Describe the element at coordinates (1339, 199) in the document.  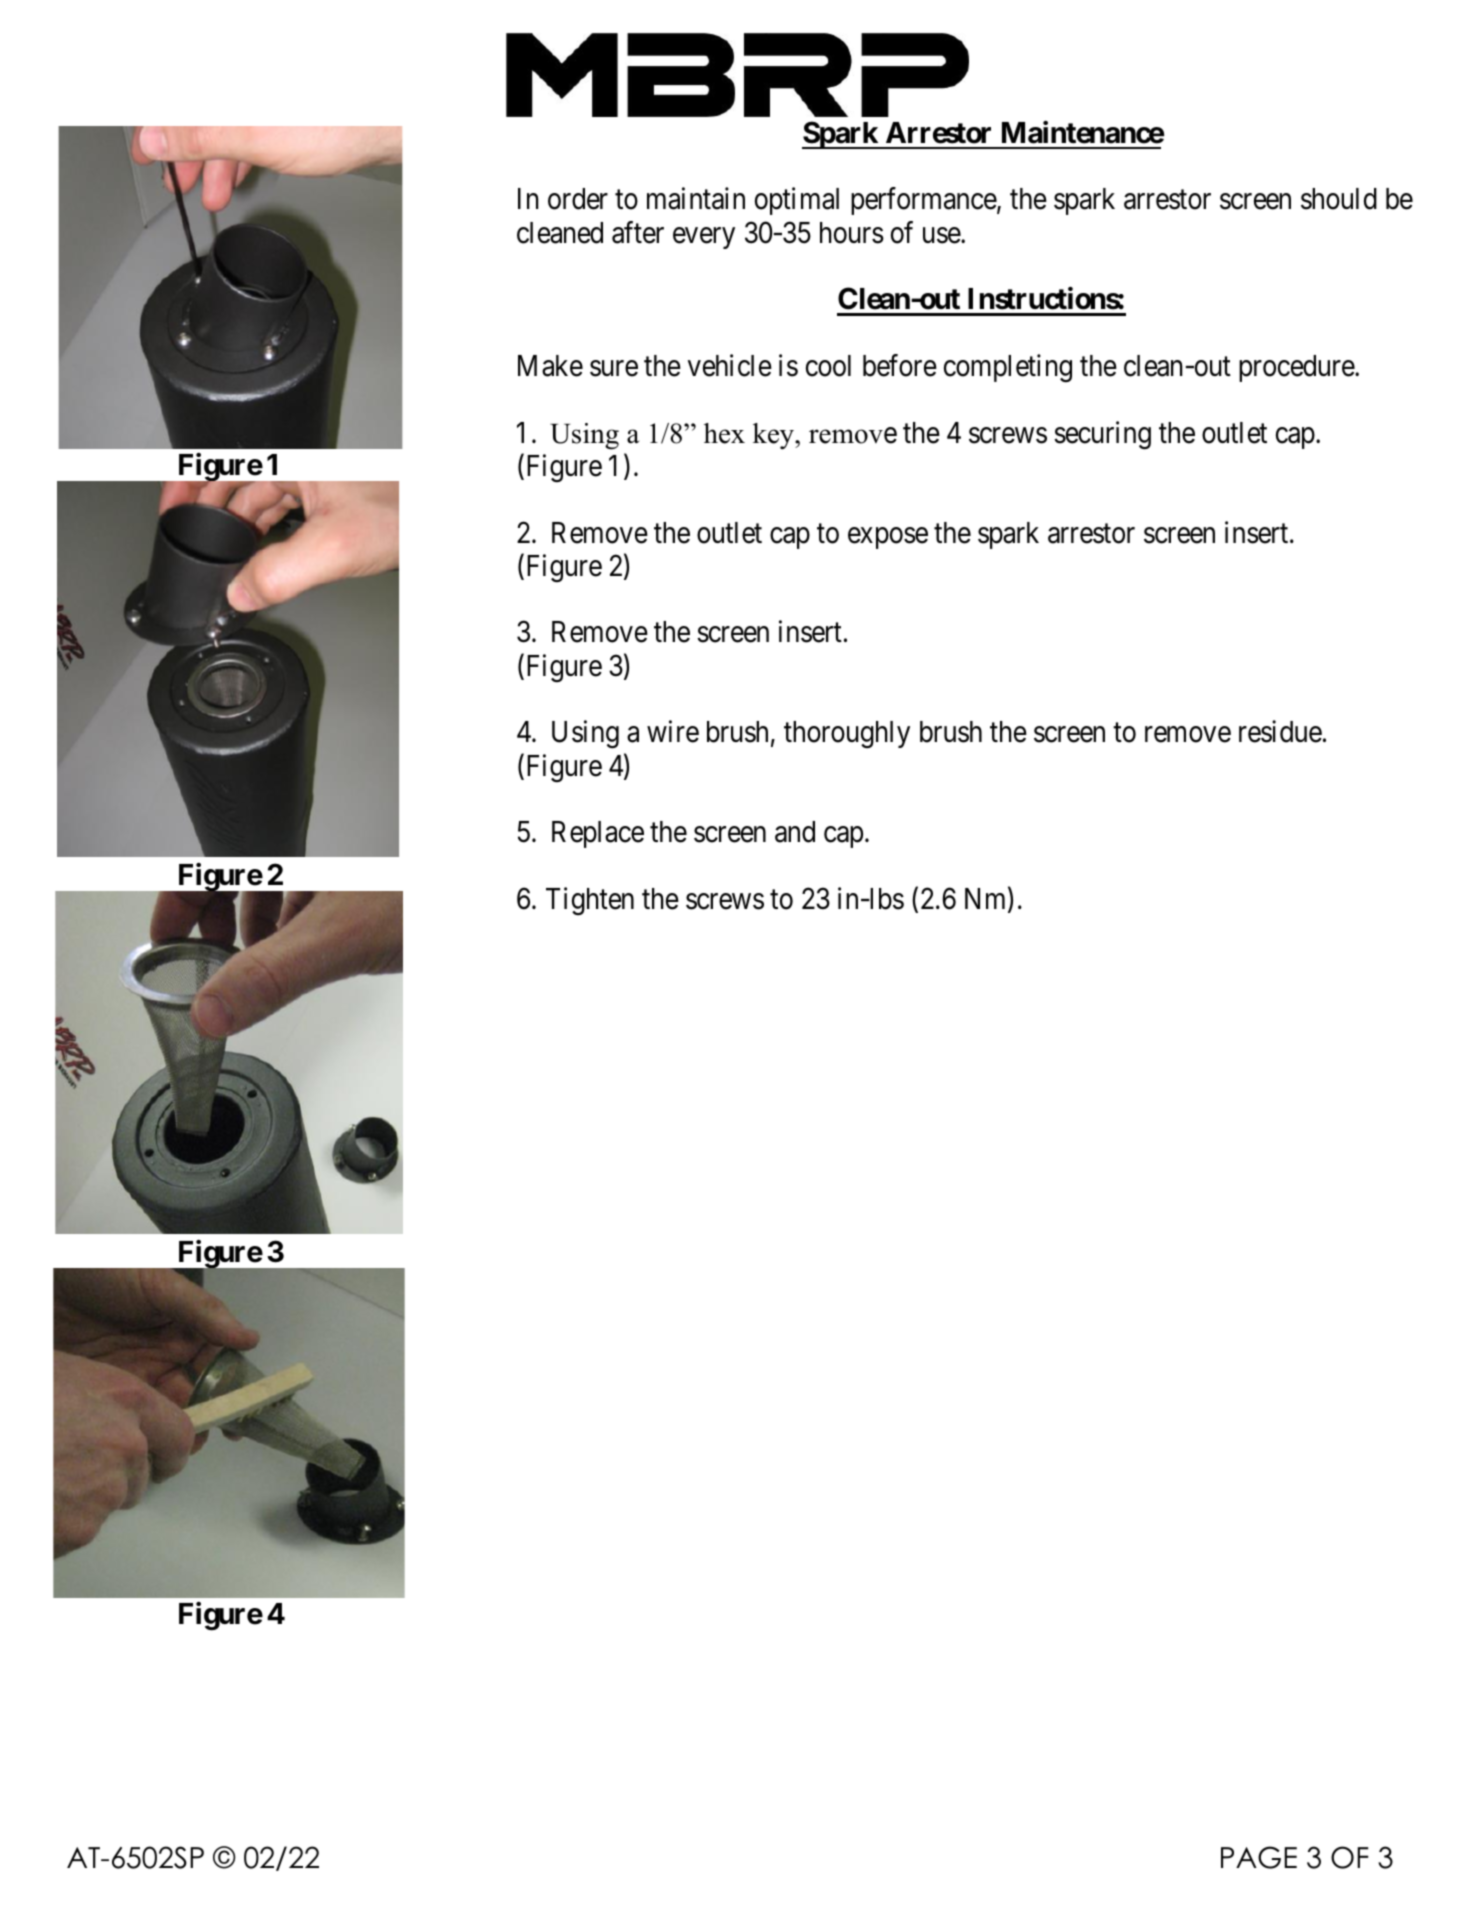
I see `should` at that location.
